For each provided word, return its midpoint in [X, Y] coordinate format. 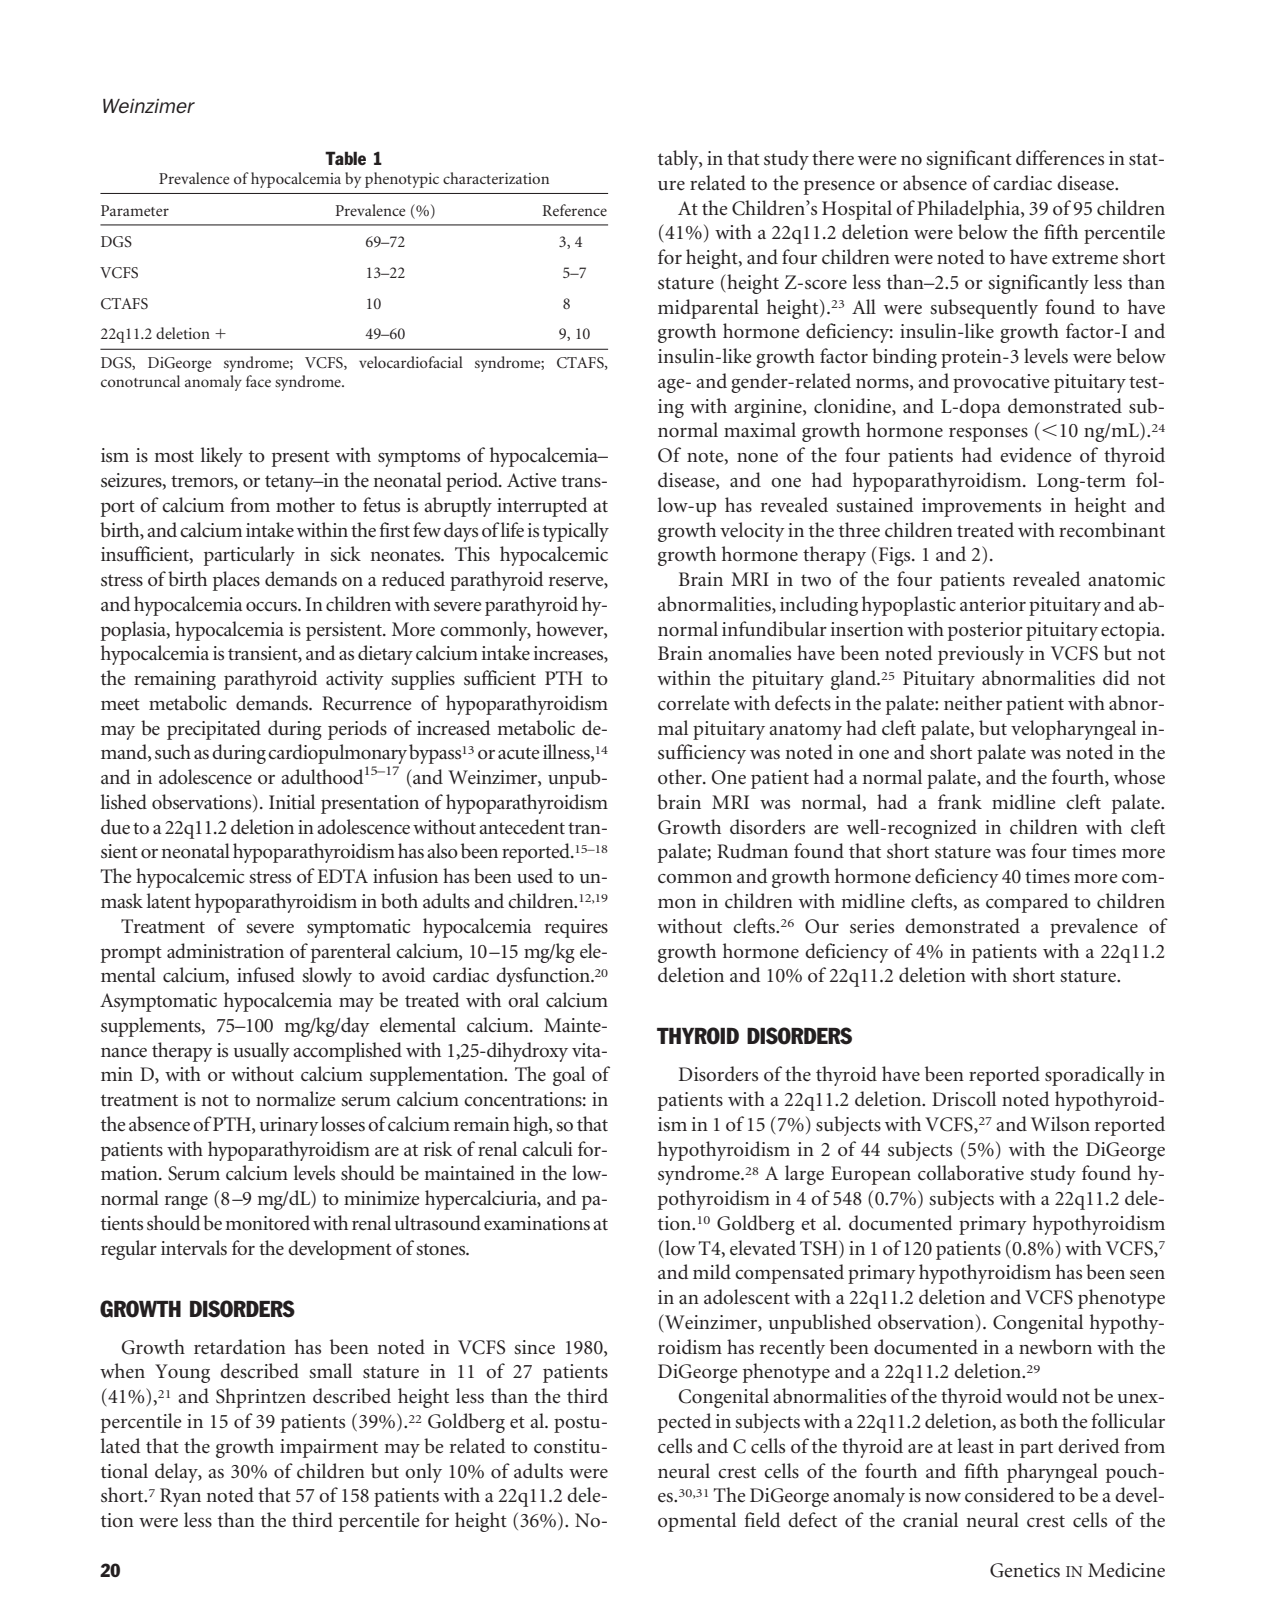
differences [1060, 158]
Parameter [135, 210]
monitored [267, 1223]
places [236, 581]
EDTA [342, 876]
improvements [981, 507]
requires [576, 928]
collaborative [971, 1173]
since [534, 1347]
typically [576, 532]
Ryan [180, 1497]
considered [1010, 1495]
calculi [547, 1149]
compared [1027, 903]
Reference [575, 210]
